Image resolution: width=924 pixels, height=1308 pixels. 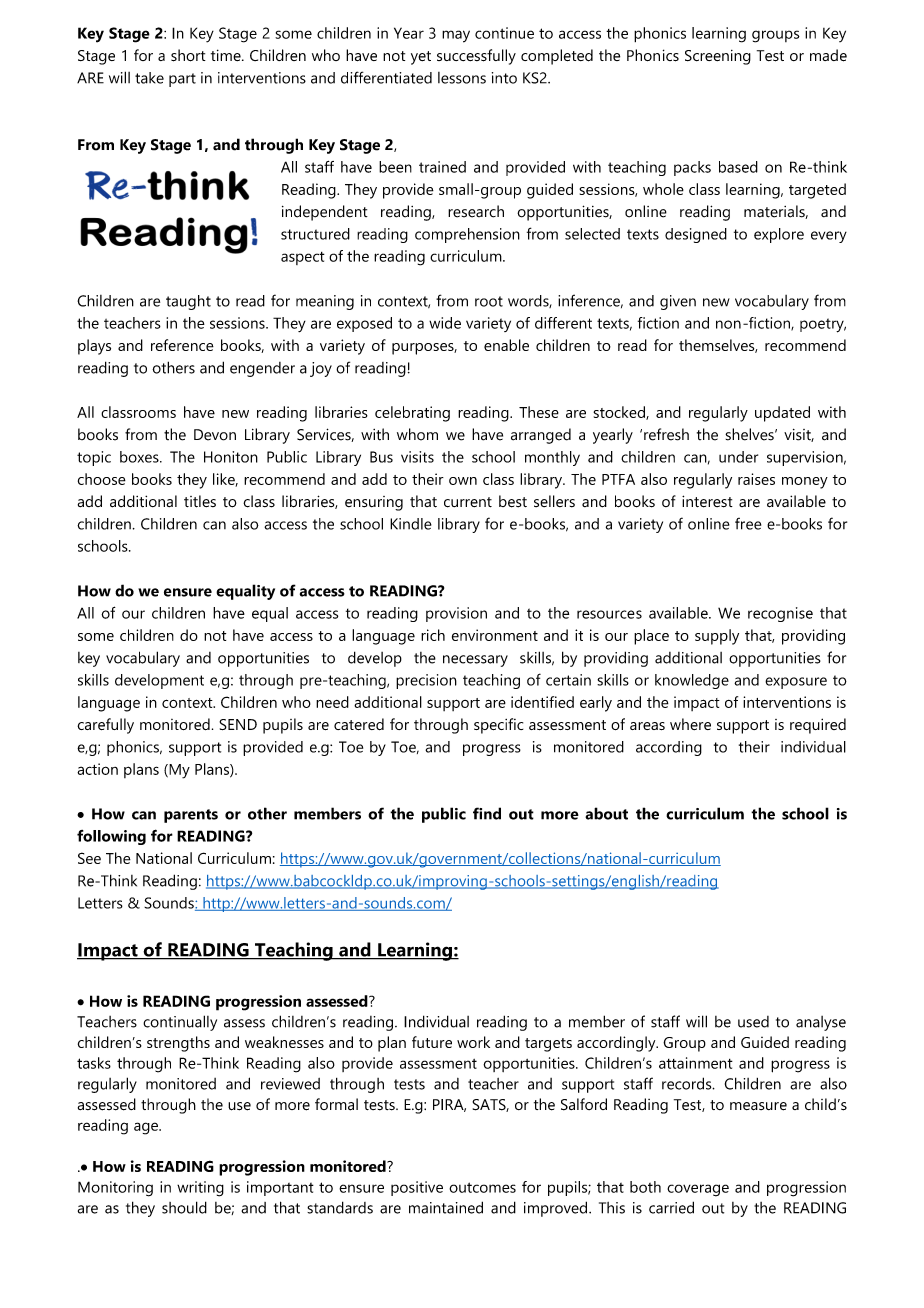 What do you see at coordinates (182, 80) in the screenshot?
I see `part` at bounding box center [182, 80].
